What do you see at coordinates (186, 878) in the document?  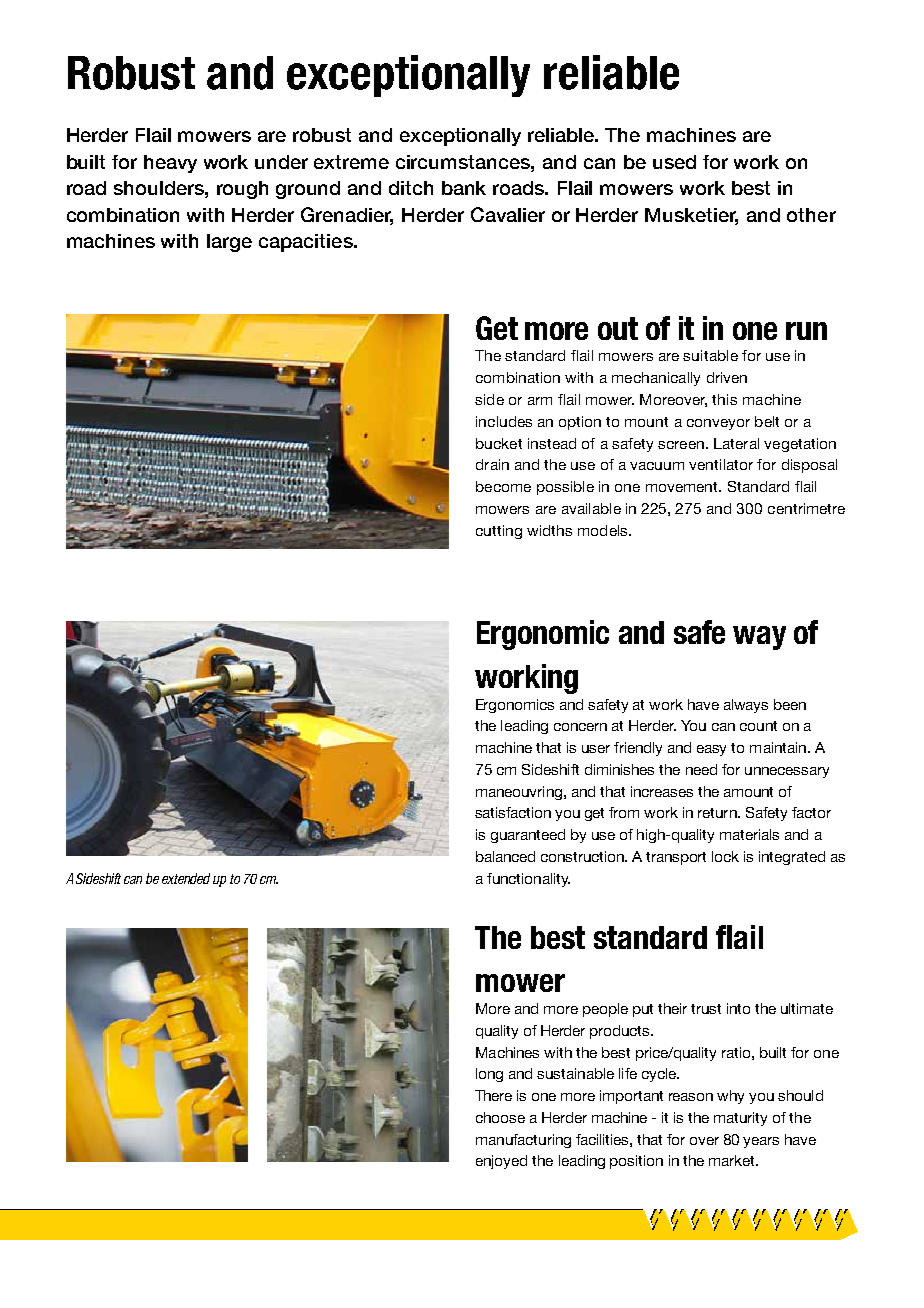 I see `extended` at bounding box center [186, 878].
